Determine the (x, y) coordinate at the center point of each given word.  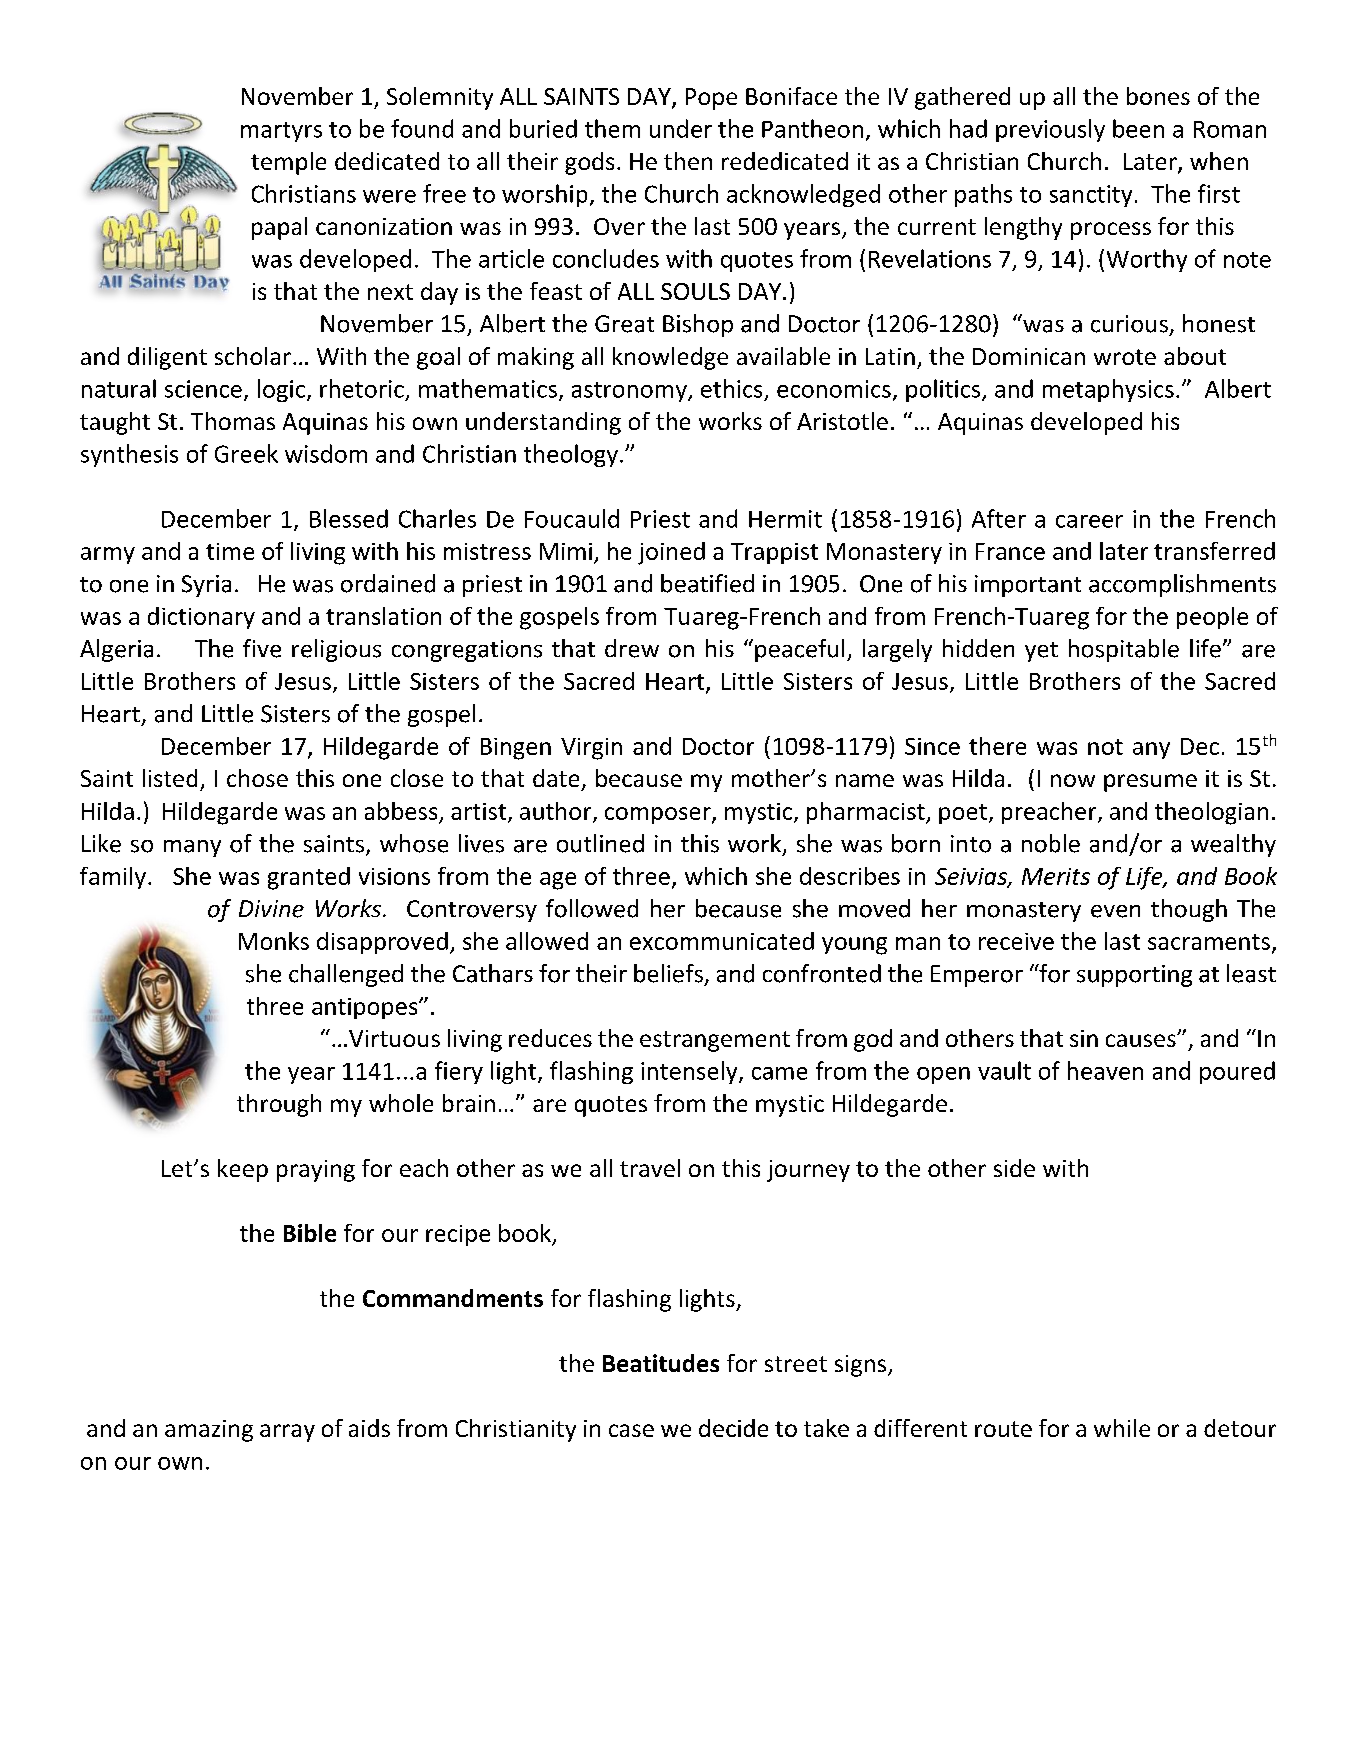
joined (671, 553)
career (1089, 521)
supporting (1134, 976)
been (1138, 128)
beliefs (668, 973)
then (688, 161)
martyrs (281, 132)
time (230, 551)
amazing (209, 1431)
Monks (274, 941)
